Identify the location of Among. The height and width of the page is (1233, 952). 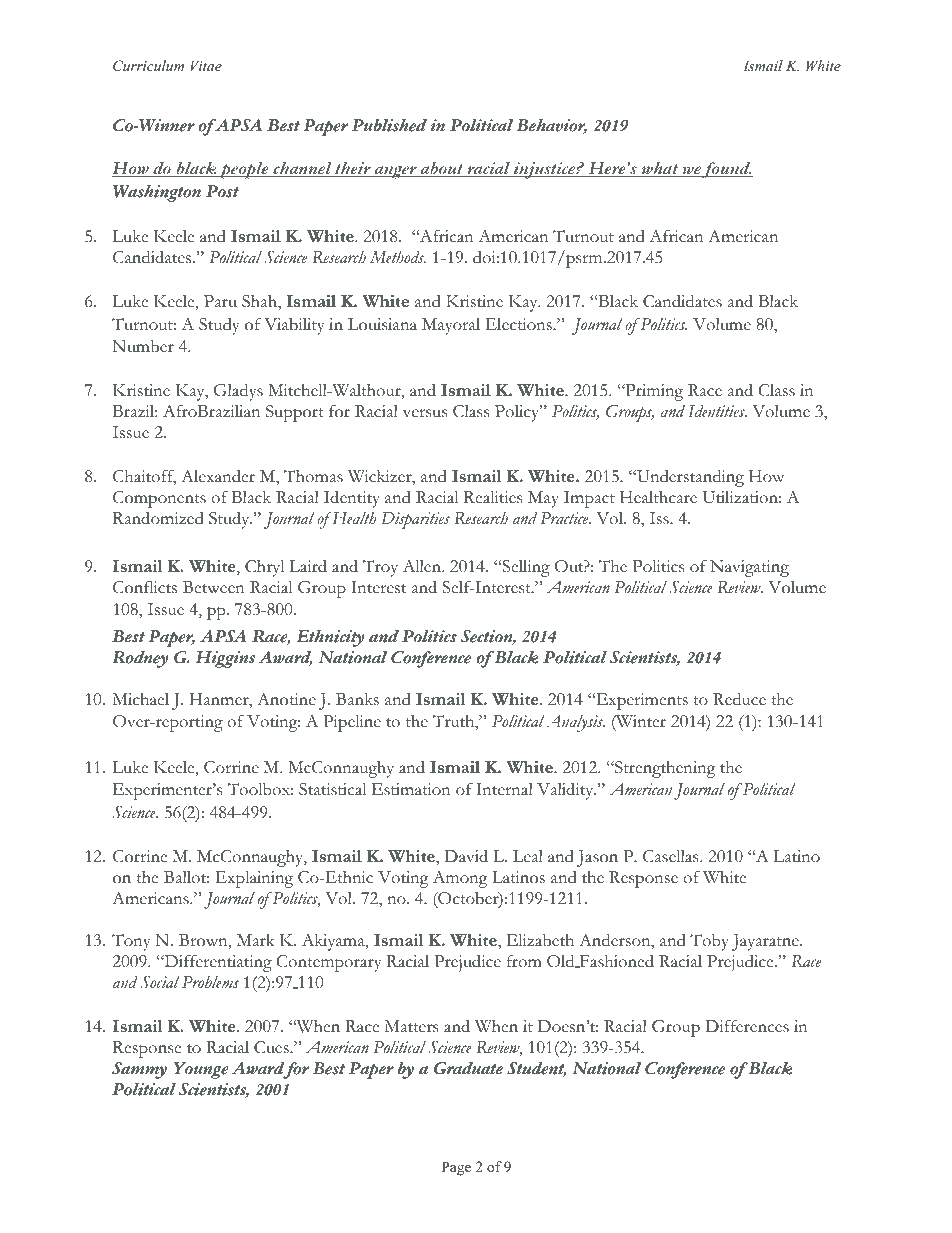
(460, 879).
